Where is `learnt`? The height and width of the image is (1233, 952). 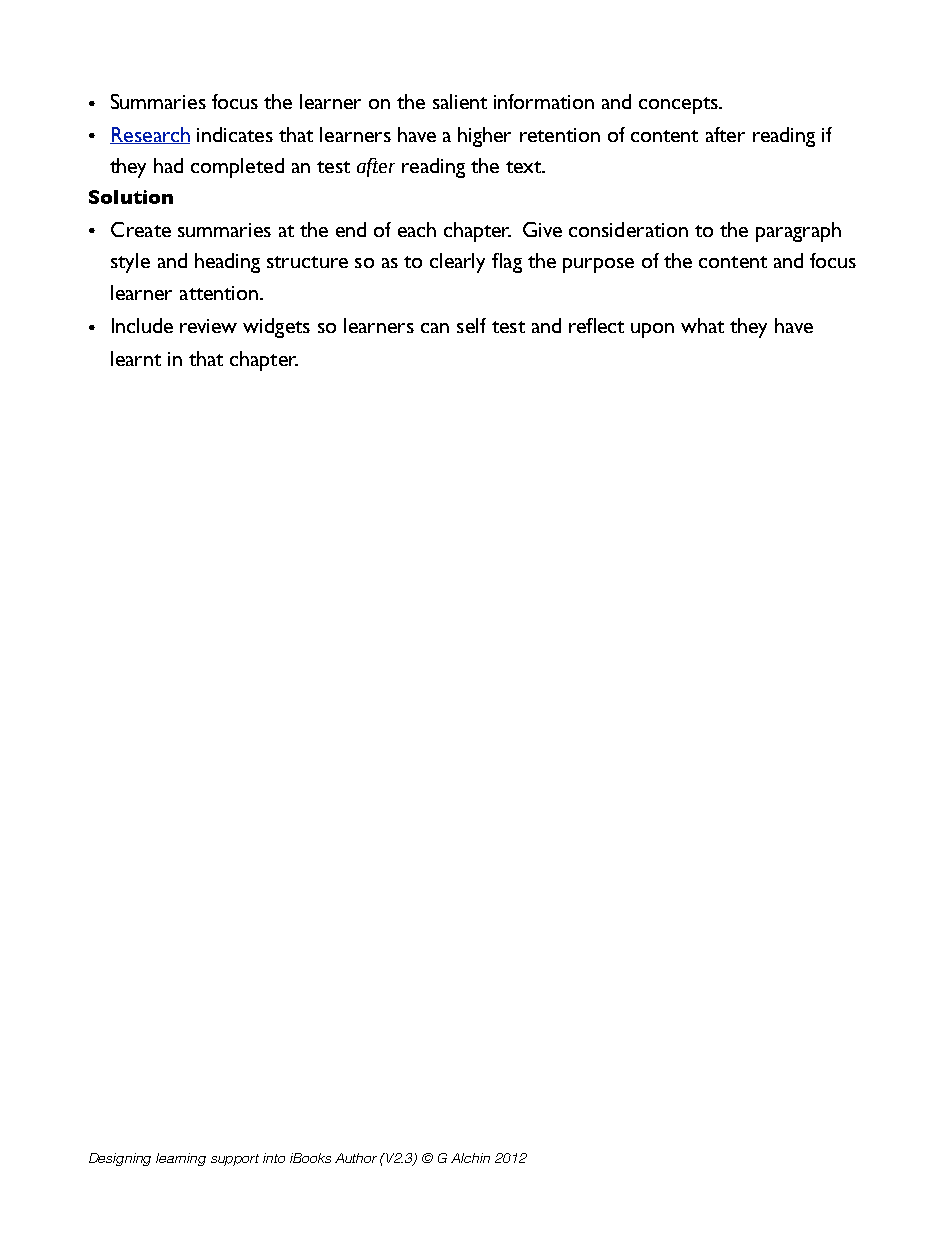
learnt is located at coordinates (136, 358).
